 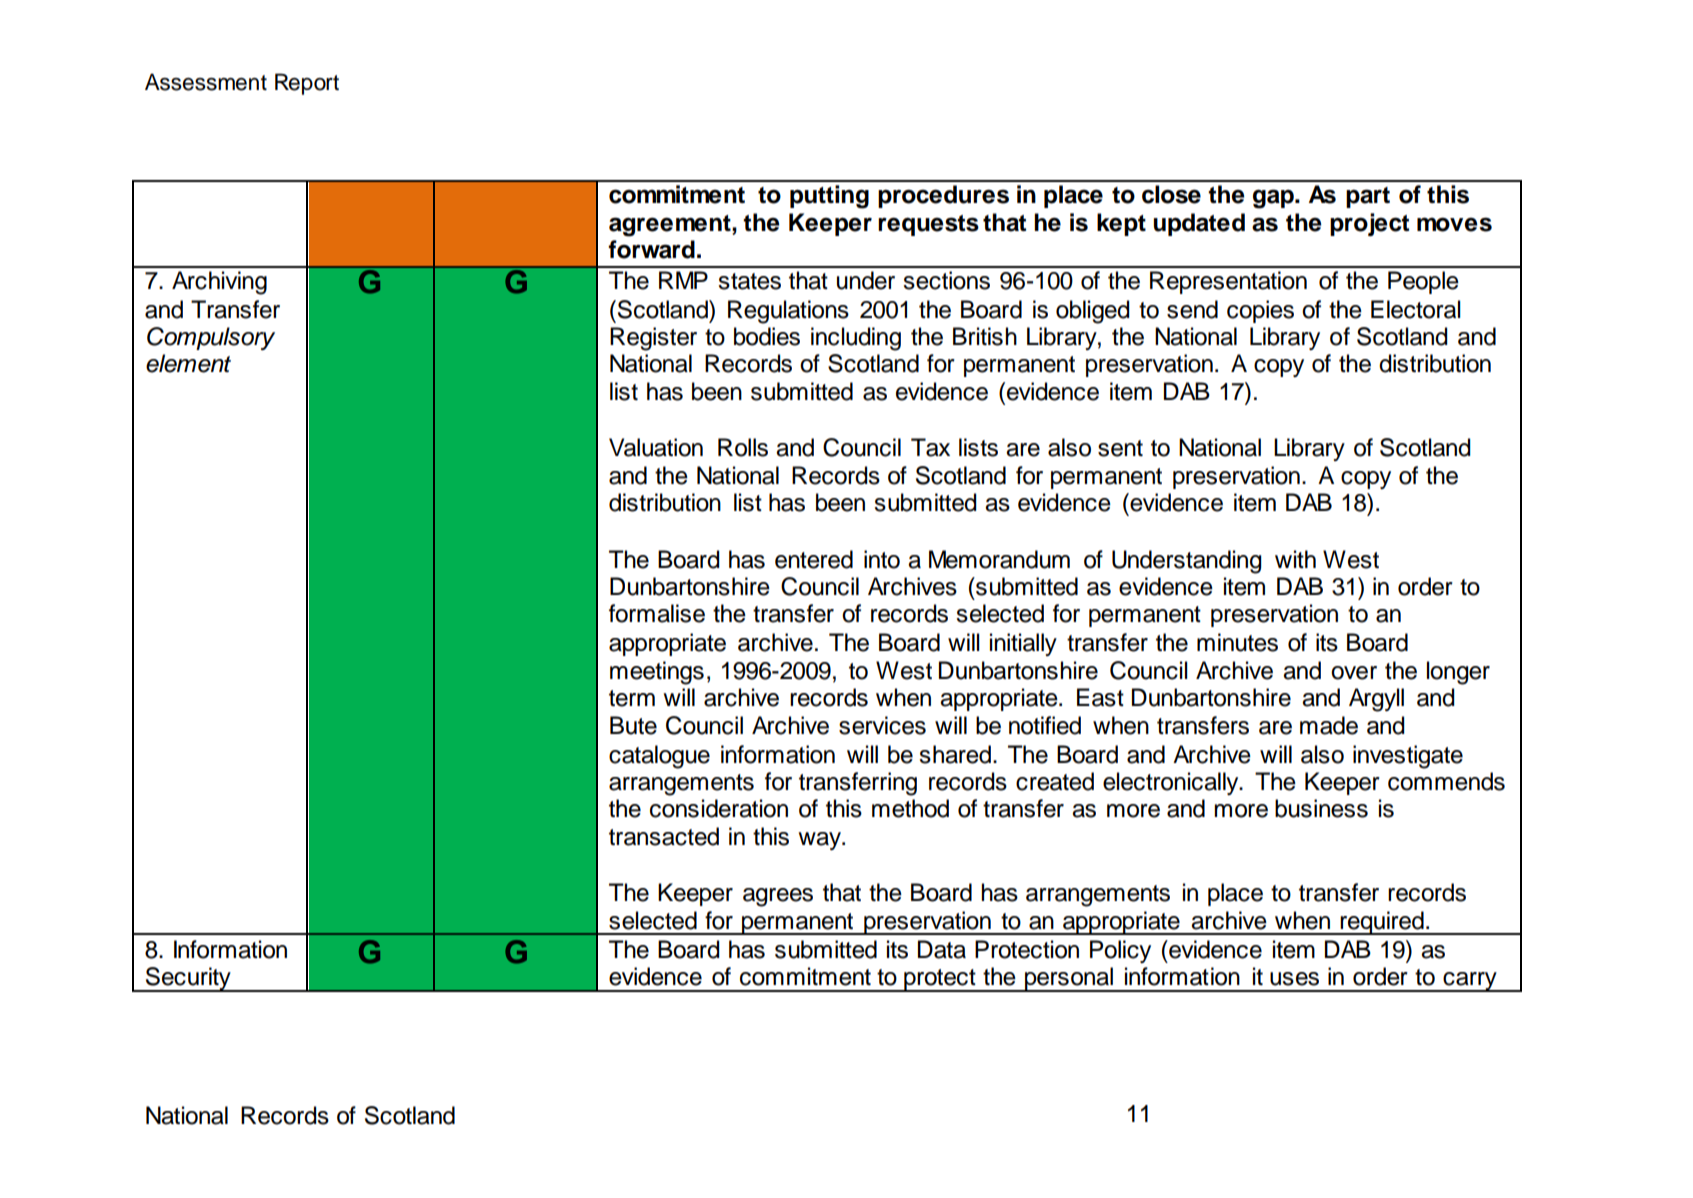 I want to click on formalise, so click(x=657, y=613).
